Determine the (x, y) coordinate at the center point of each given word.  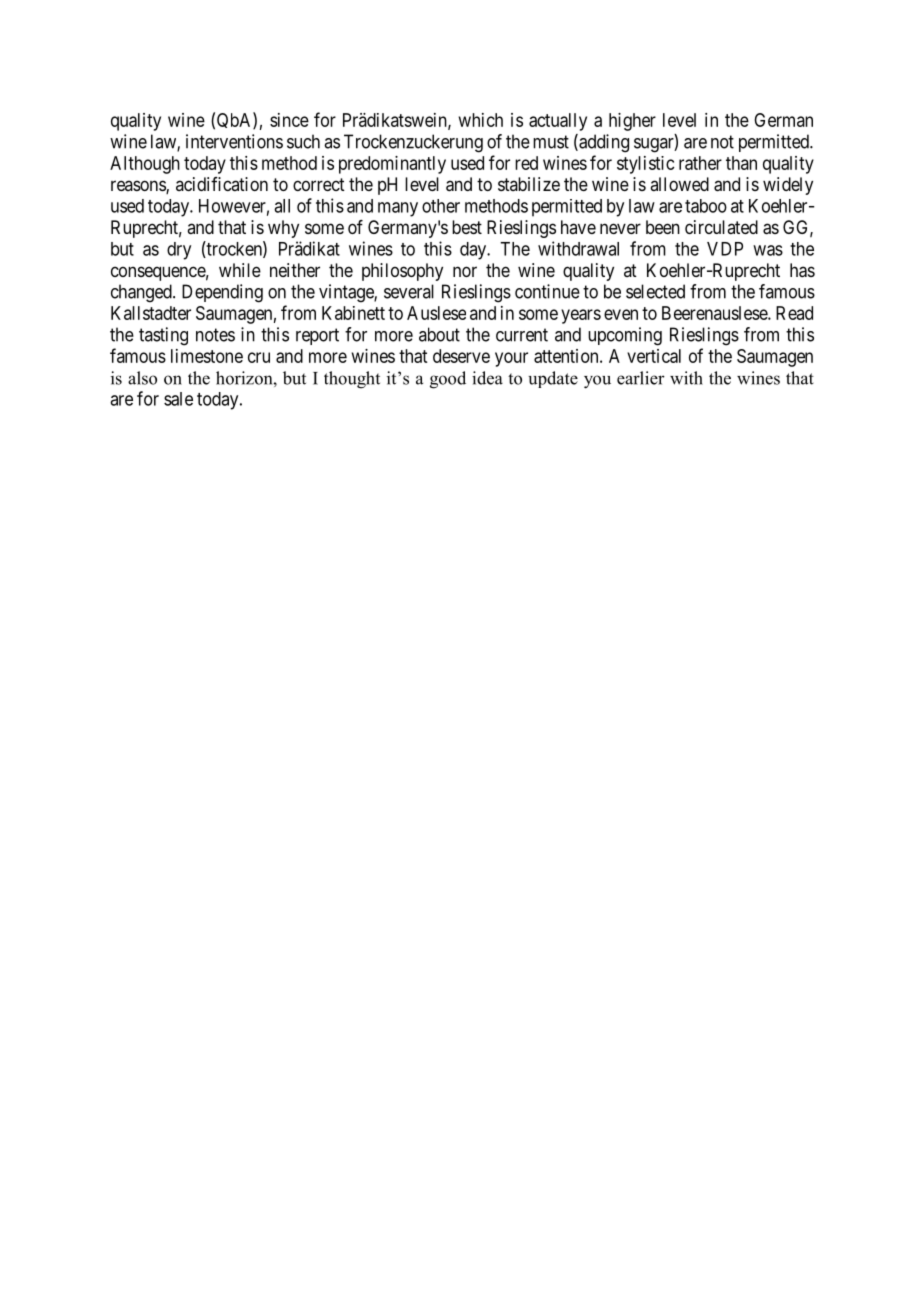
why (283, 229)
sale (178, 399)
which (481, 120)
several (409, 291)
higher (632, 122)
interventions (234, 141)
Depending (222, 293)
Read (794, 313)
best (467, 227)
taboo (706, 206)
